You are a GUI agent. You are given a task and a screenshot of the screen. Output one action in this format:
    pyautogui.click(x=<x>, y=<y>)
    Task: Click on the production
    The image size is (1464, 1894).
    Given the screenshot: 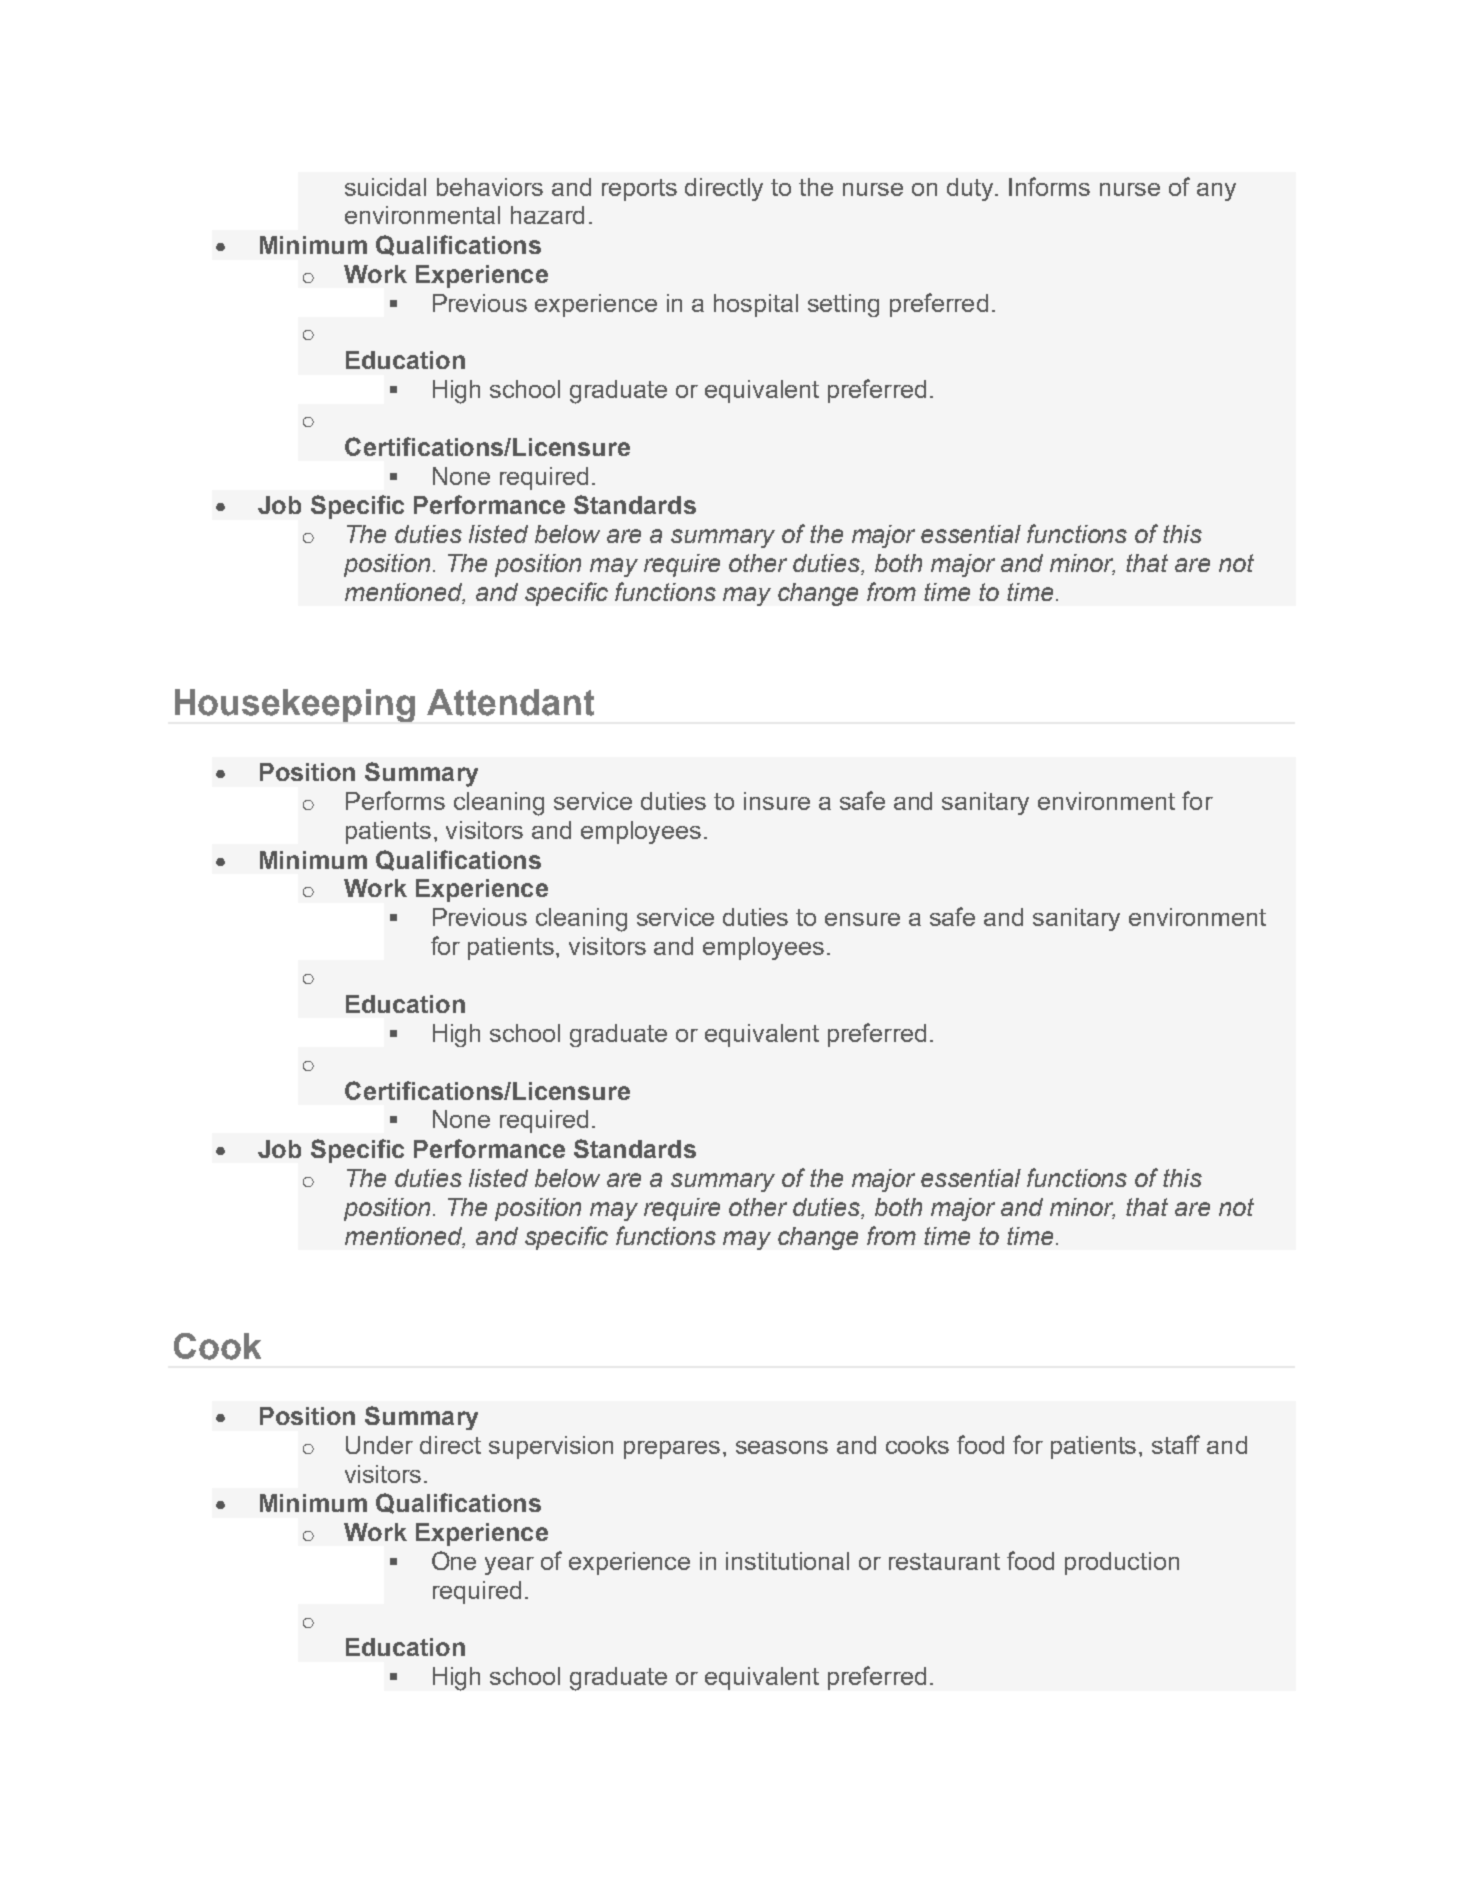 What is the action you would take?
    pyautogui.click(x=1122, y=1563)
